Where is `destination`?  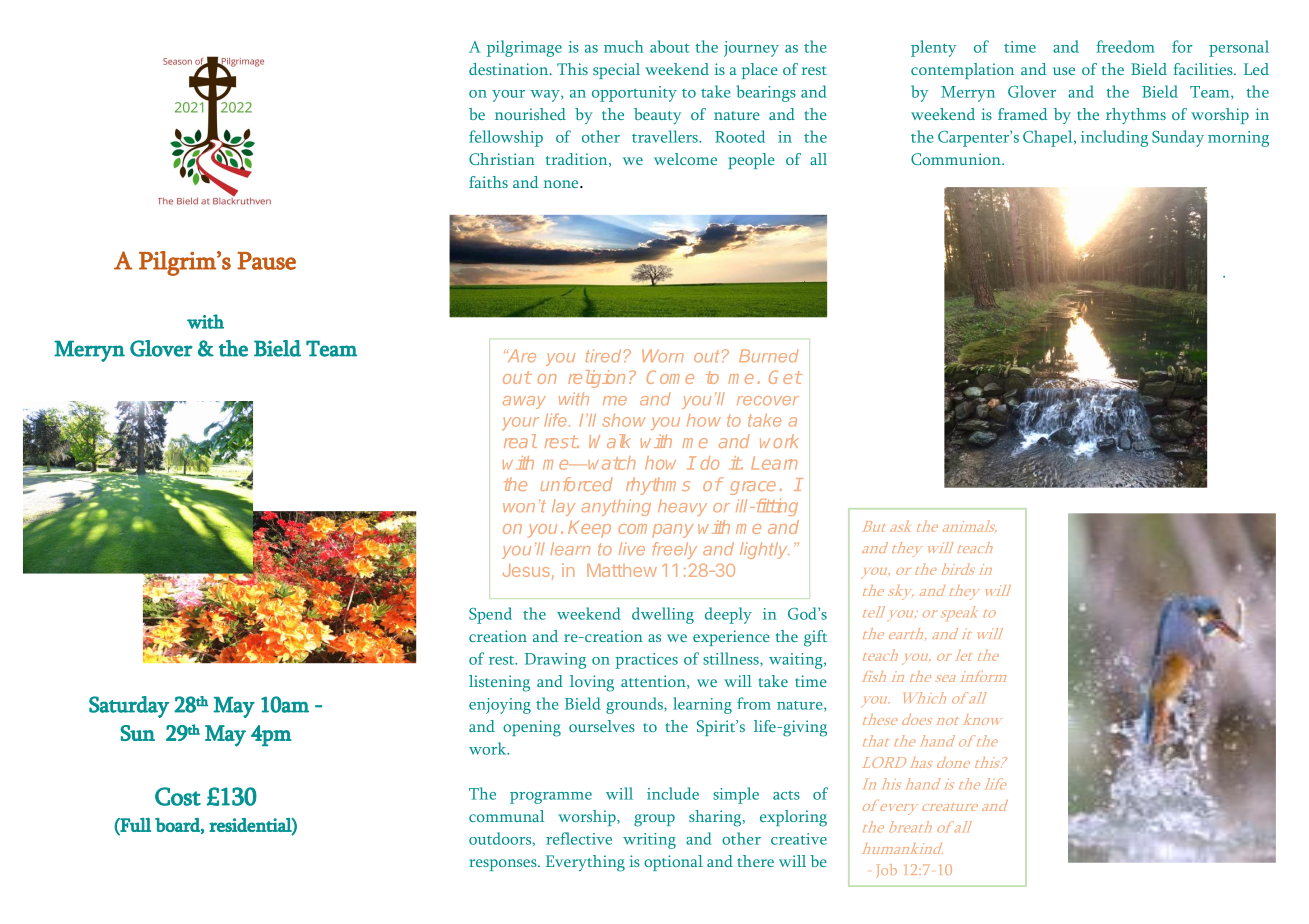
destination is located at coordinates (510, 69).
